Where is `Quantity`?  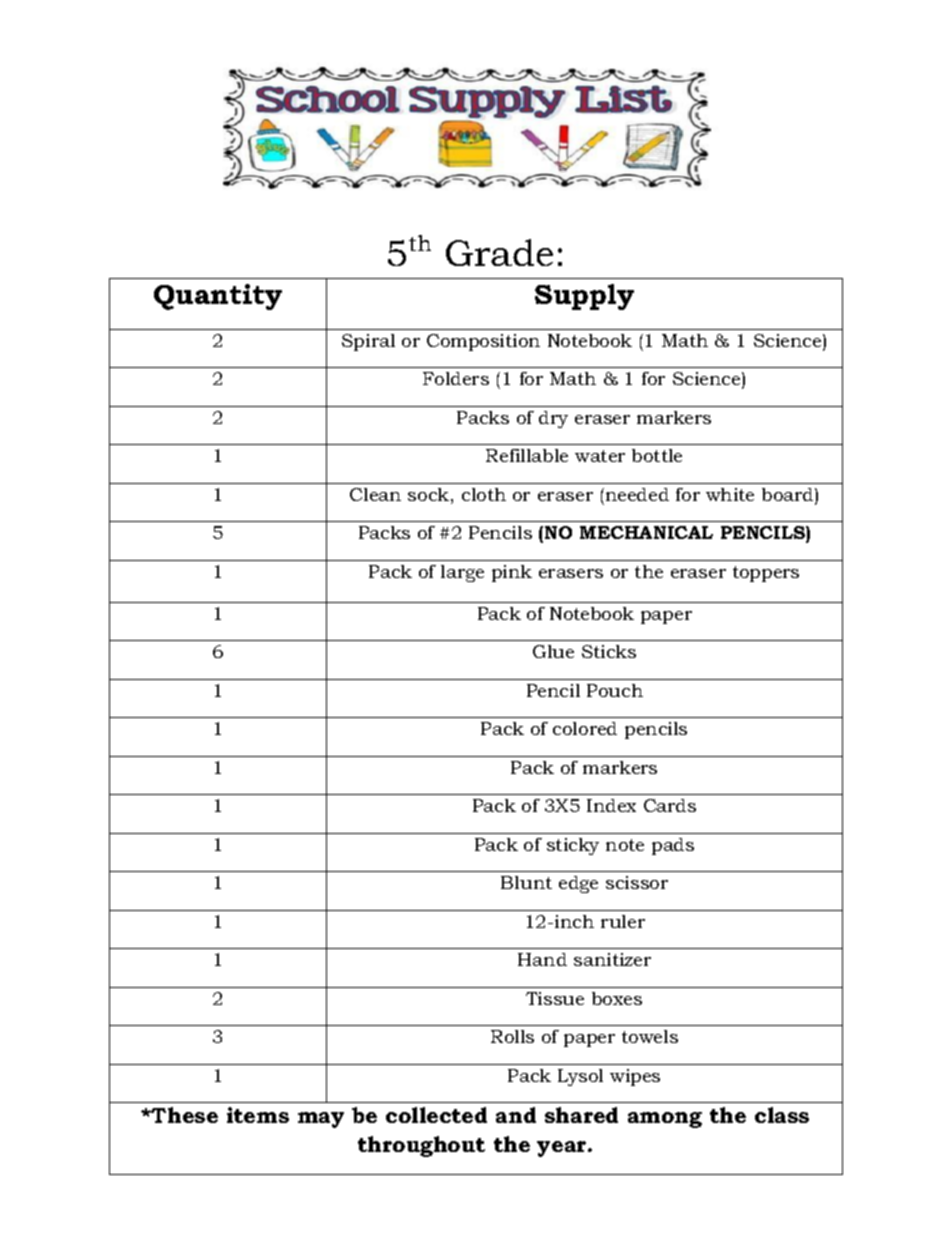 Quantity is located at coordinates (218, 297).
